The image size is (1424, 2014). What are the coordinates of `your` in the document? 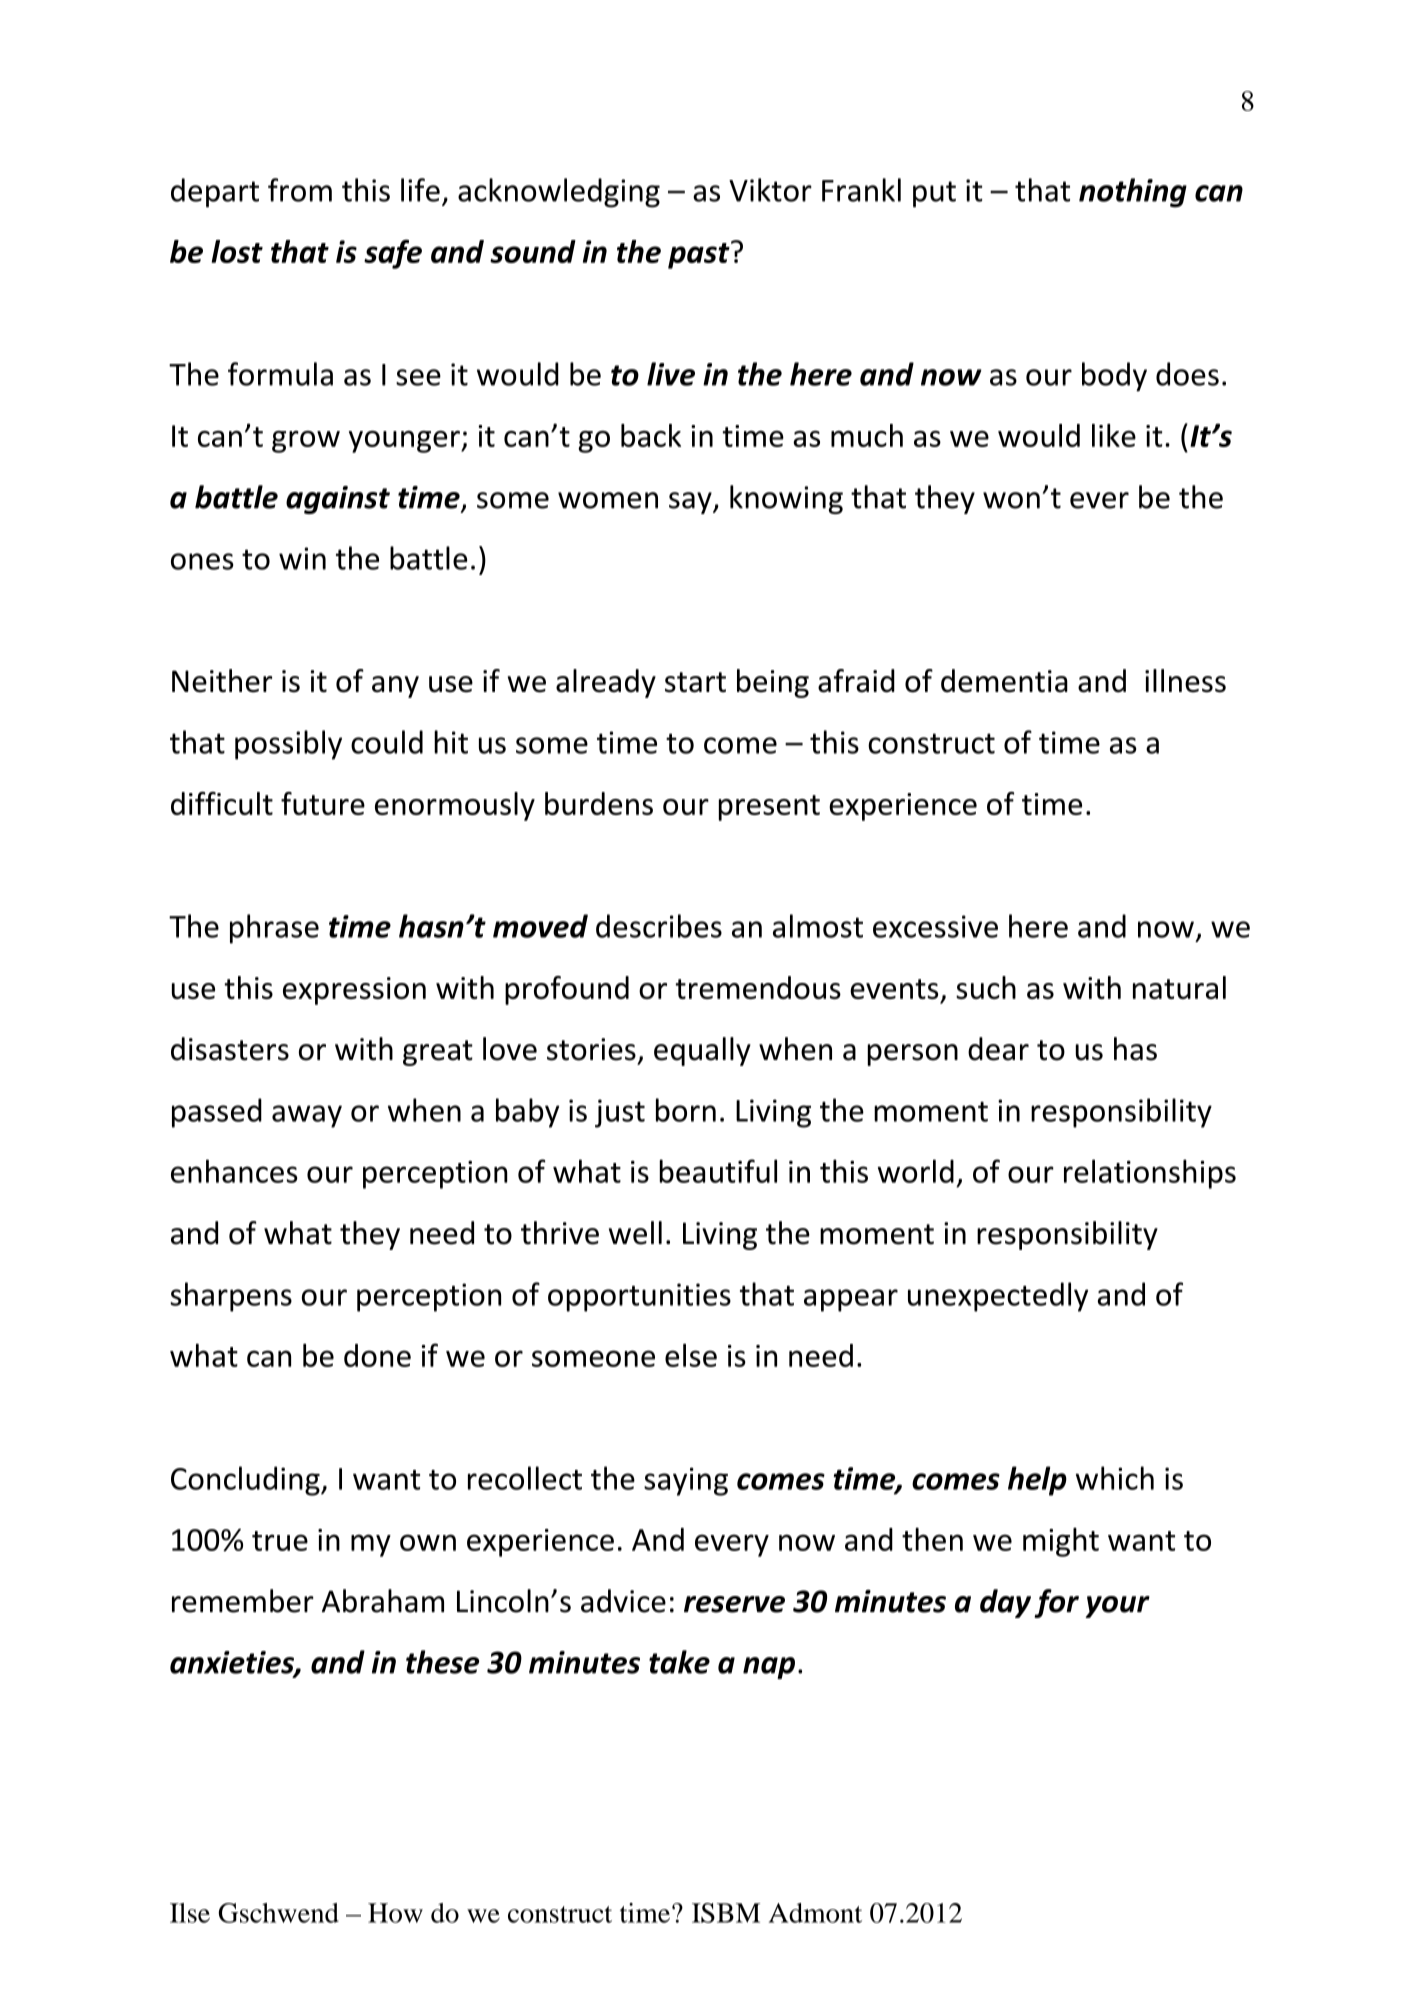 It's located at (1117, 1607).
